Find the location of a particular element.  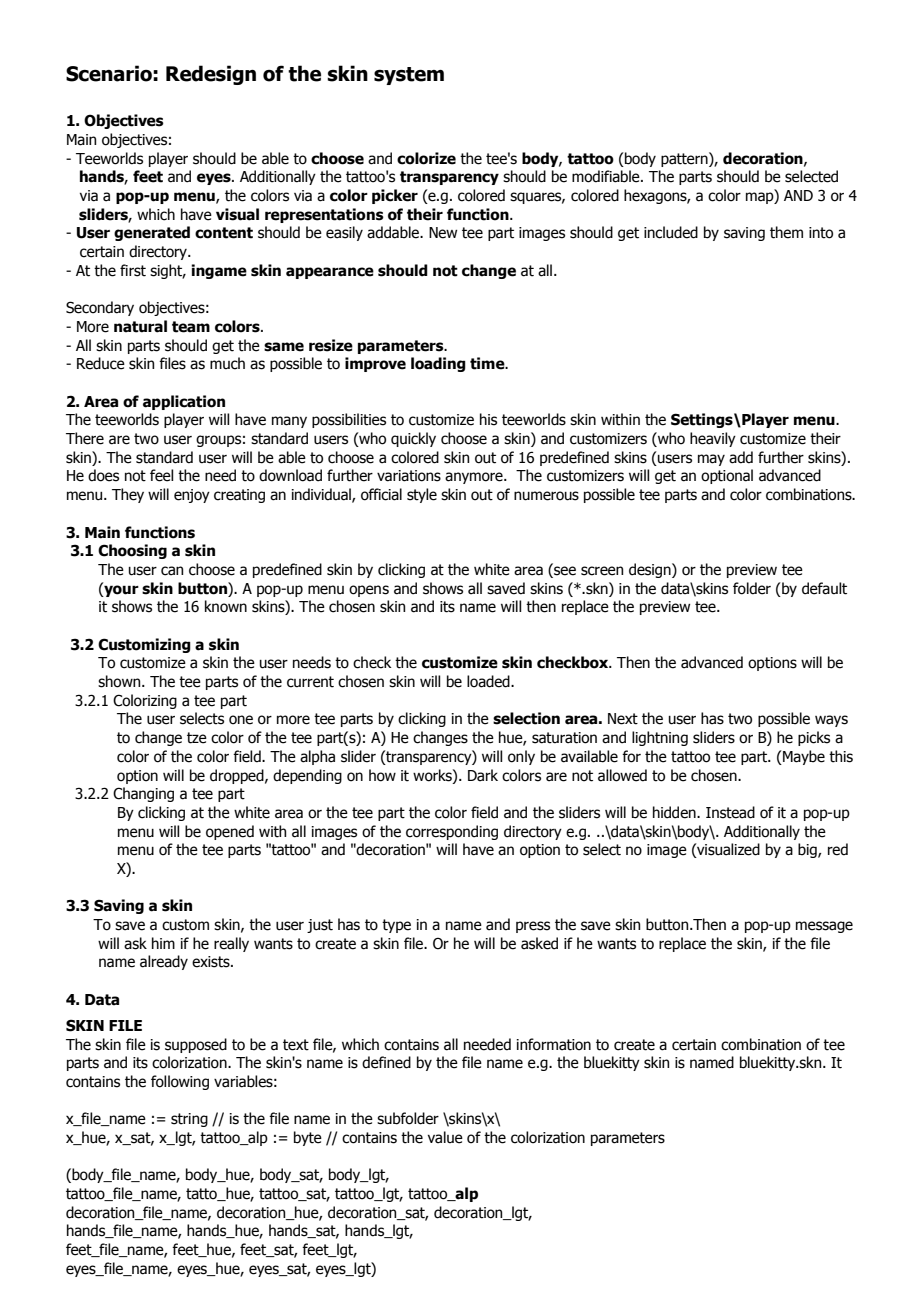

string is located at coordinates (189, 1120).
